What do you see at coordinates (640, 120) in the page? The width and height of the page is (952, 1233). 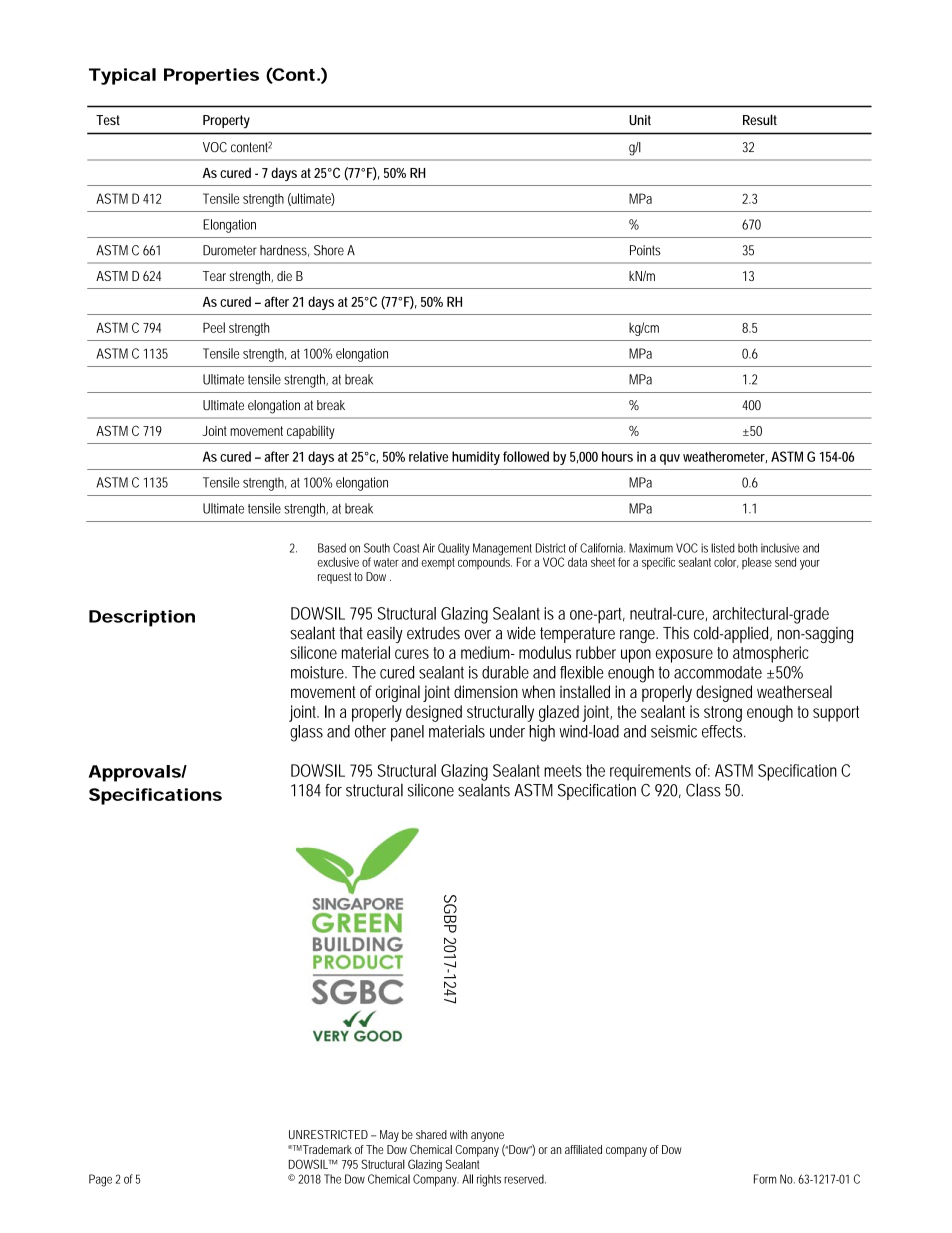 I see `Unit` at bounding box center [640, 120].
